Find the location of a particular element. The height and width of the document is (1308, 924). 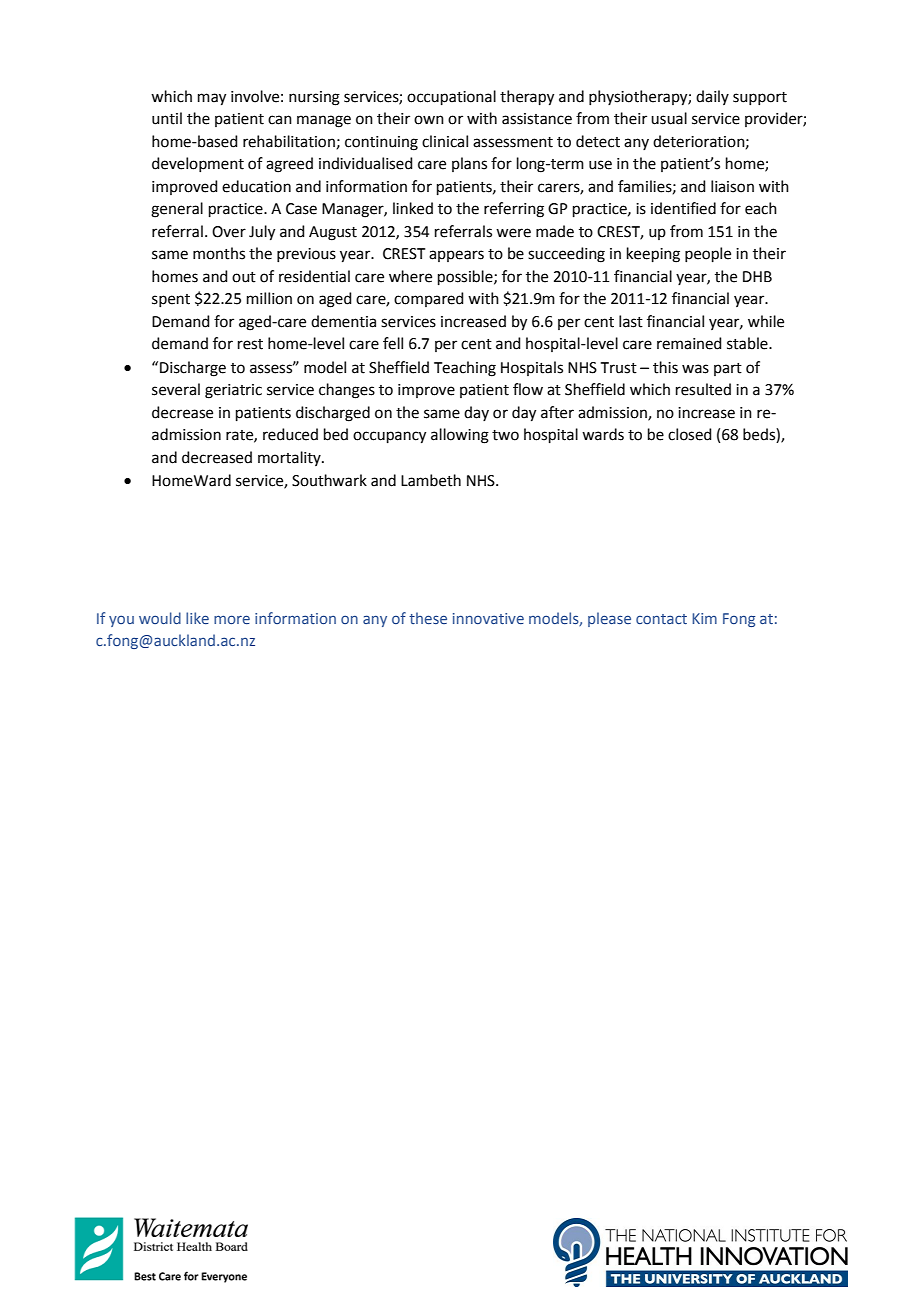

people is located at coordinates (708, 254).
